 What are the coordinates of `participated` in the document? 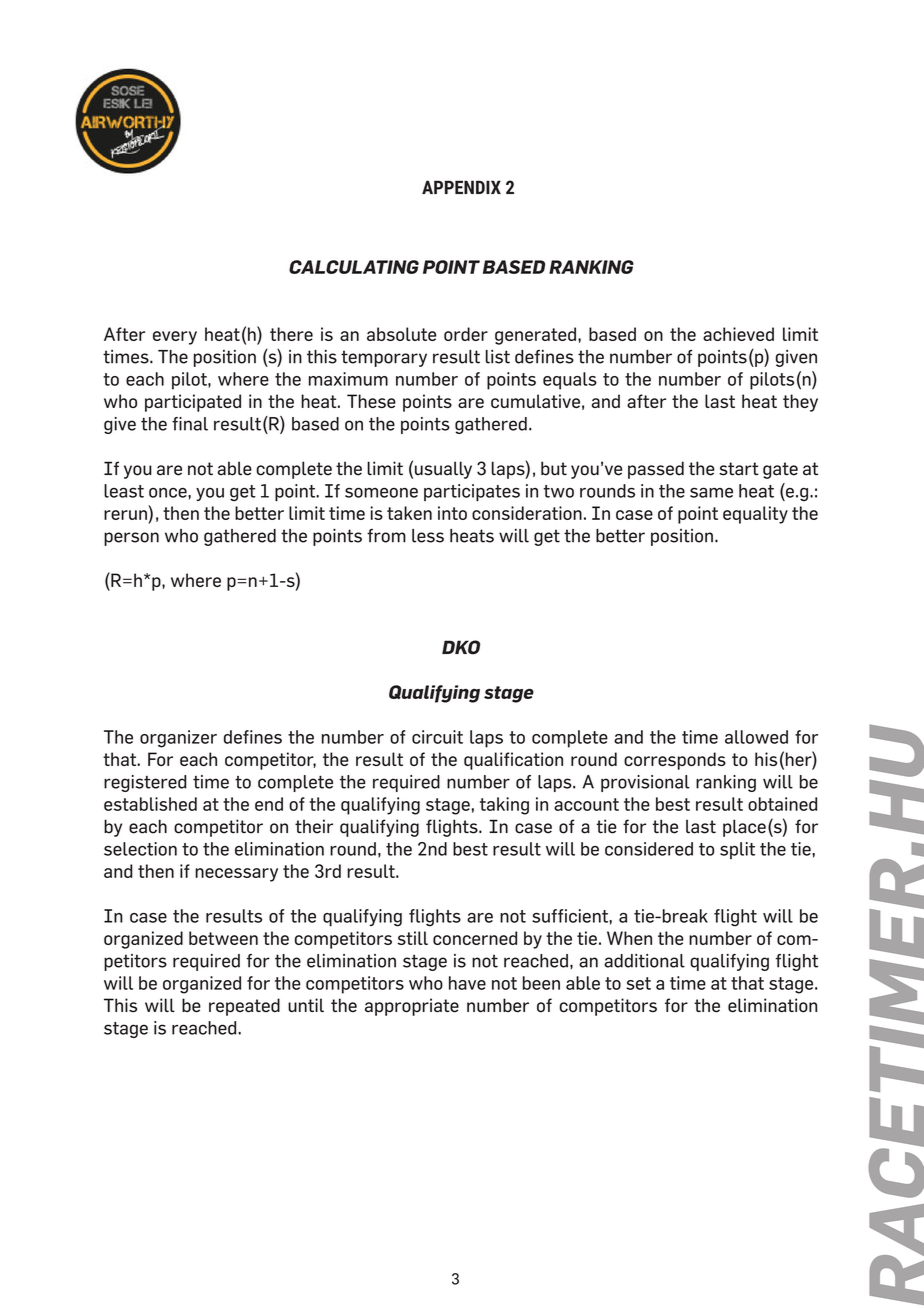 It's located at (193, 403).
